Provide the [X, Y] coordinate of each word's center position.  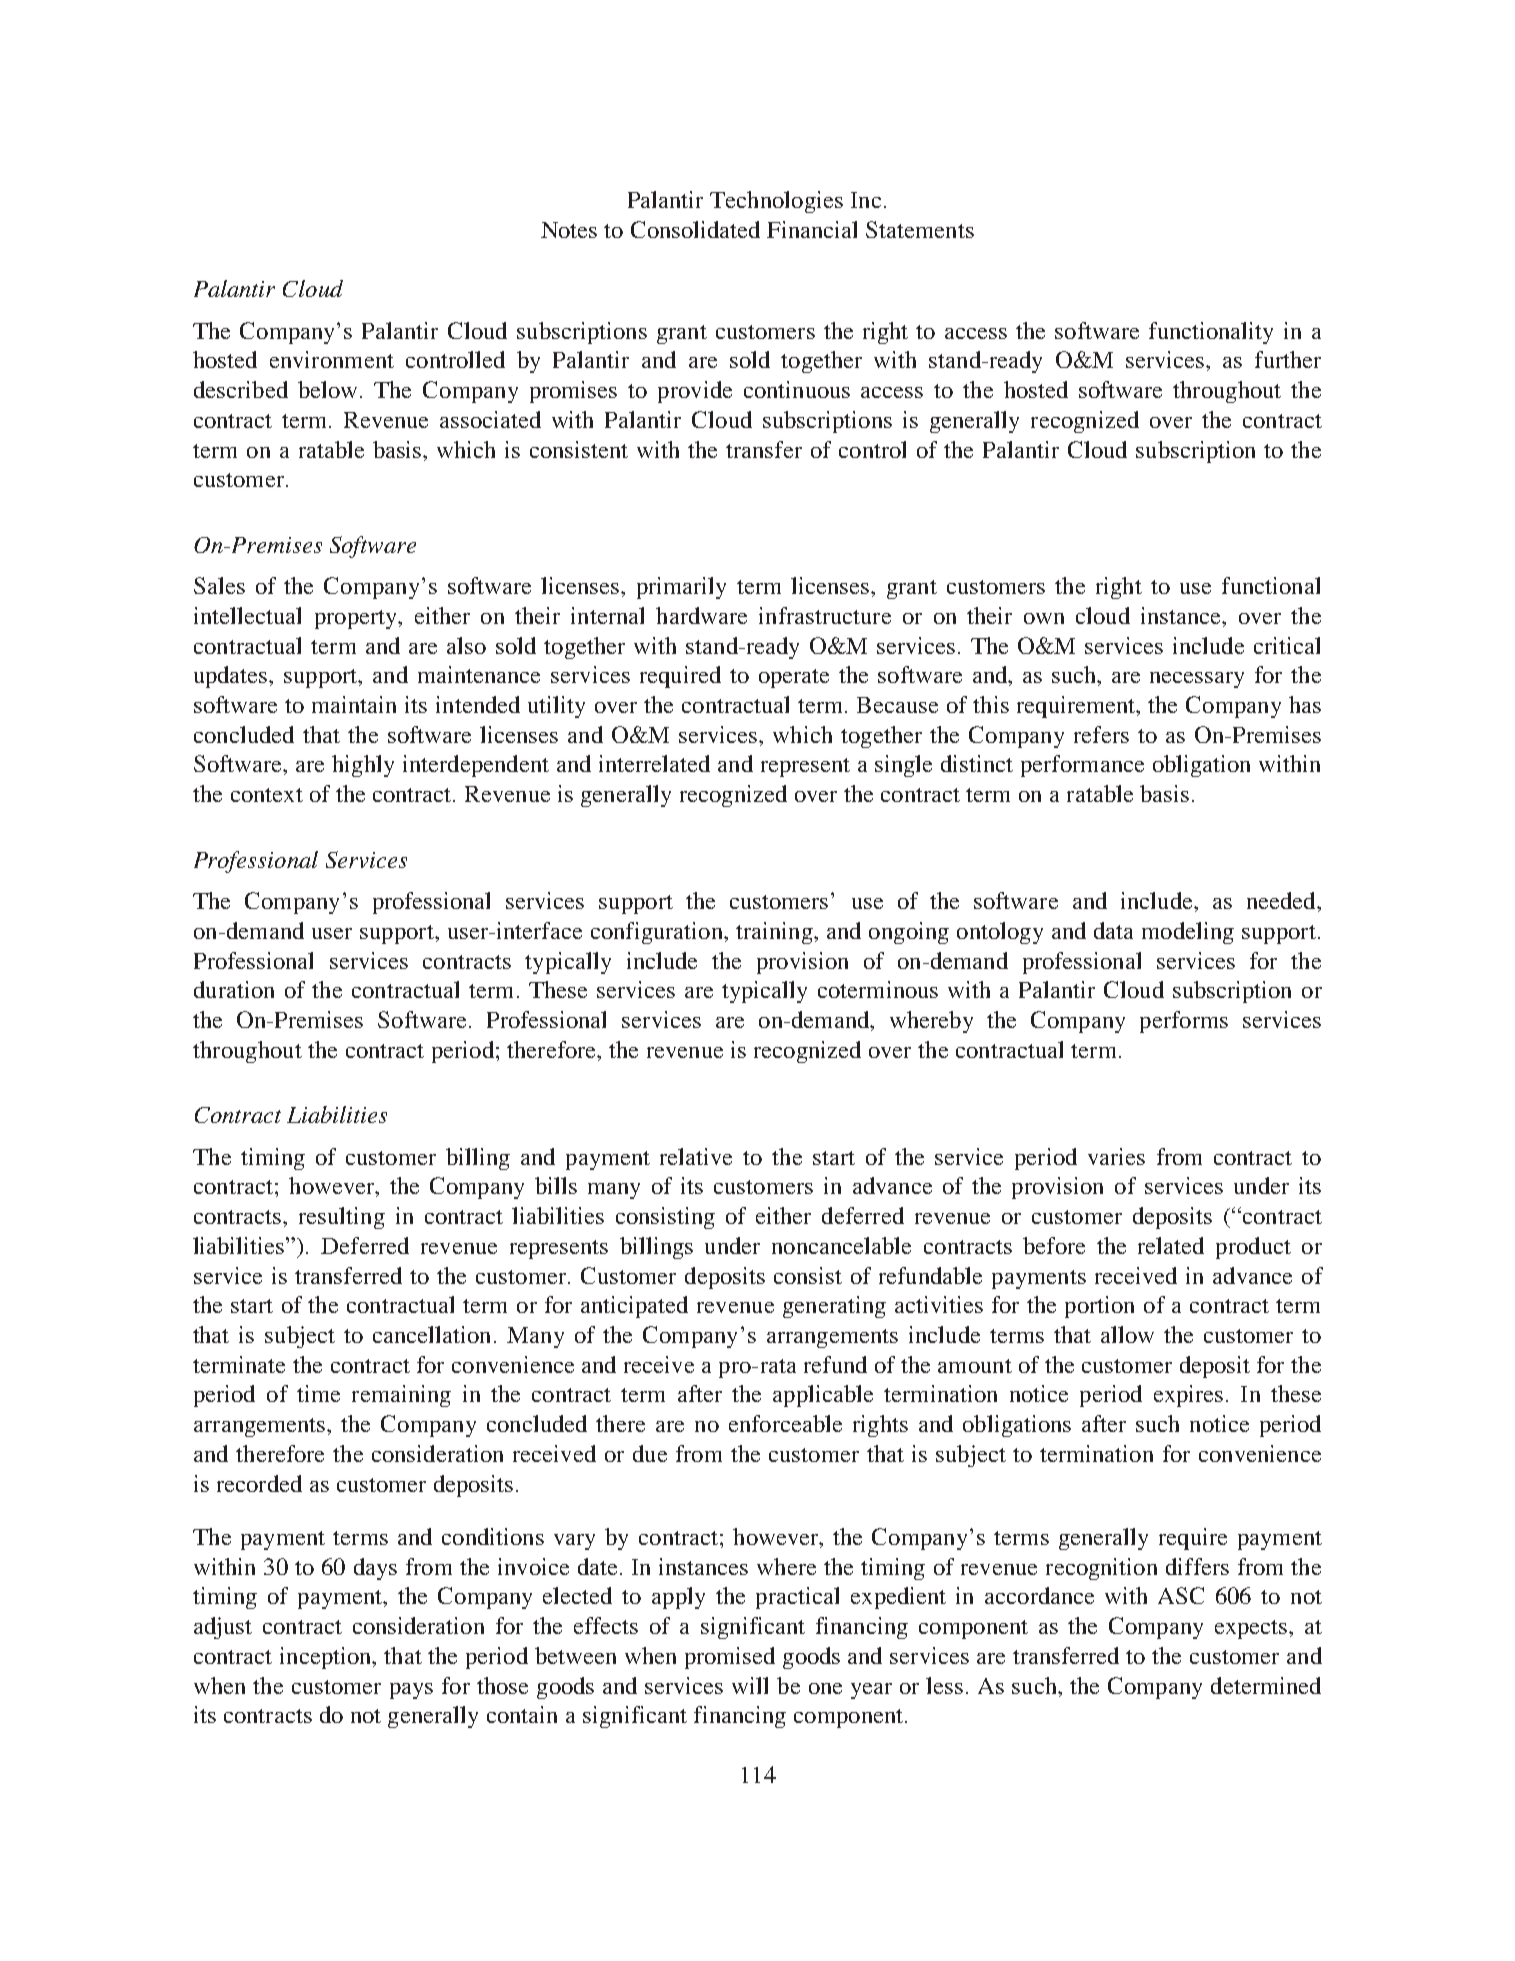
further [1288, 359]
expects [1252, 1629]
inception [327, 1658]
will [750, 1685]
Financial [812, 229]
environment [332, 359]
